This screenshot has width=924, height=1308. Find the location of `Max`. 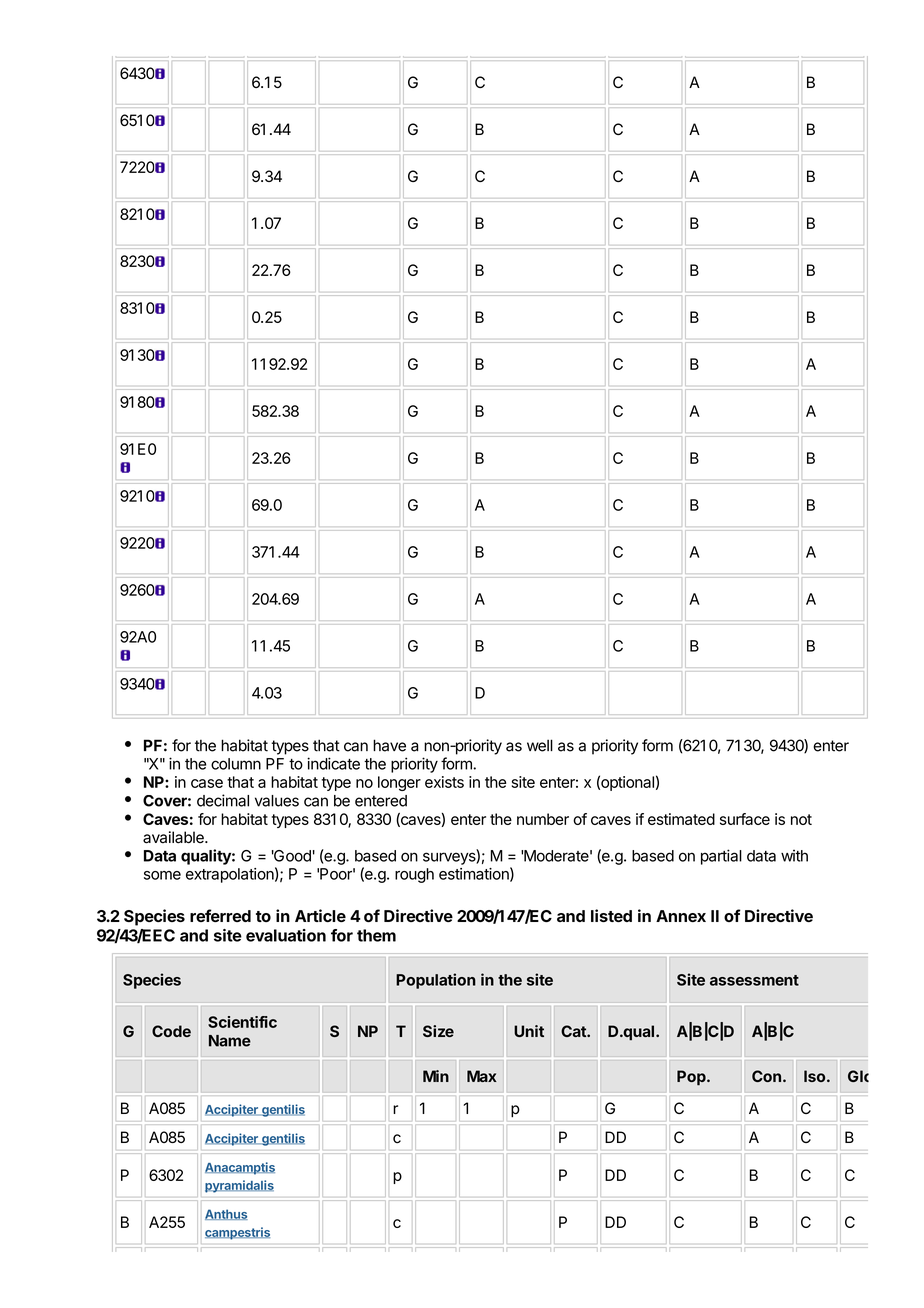

Max is located at coordinates (482, 1076).
